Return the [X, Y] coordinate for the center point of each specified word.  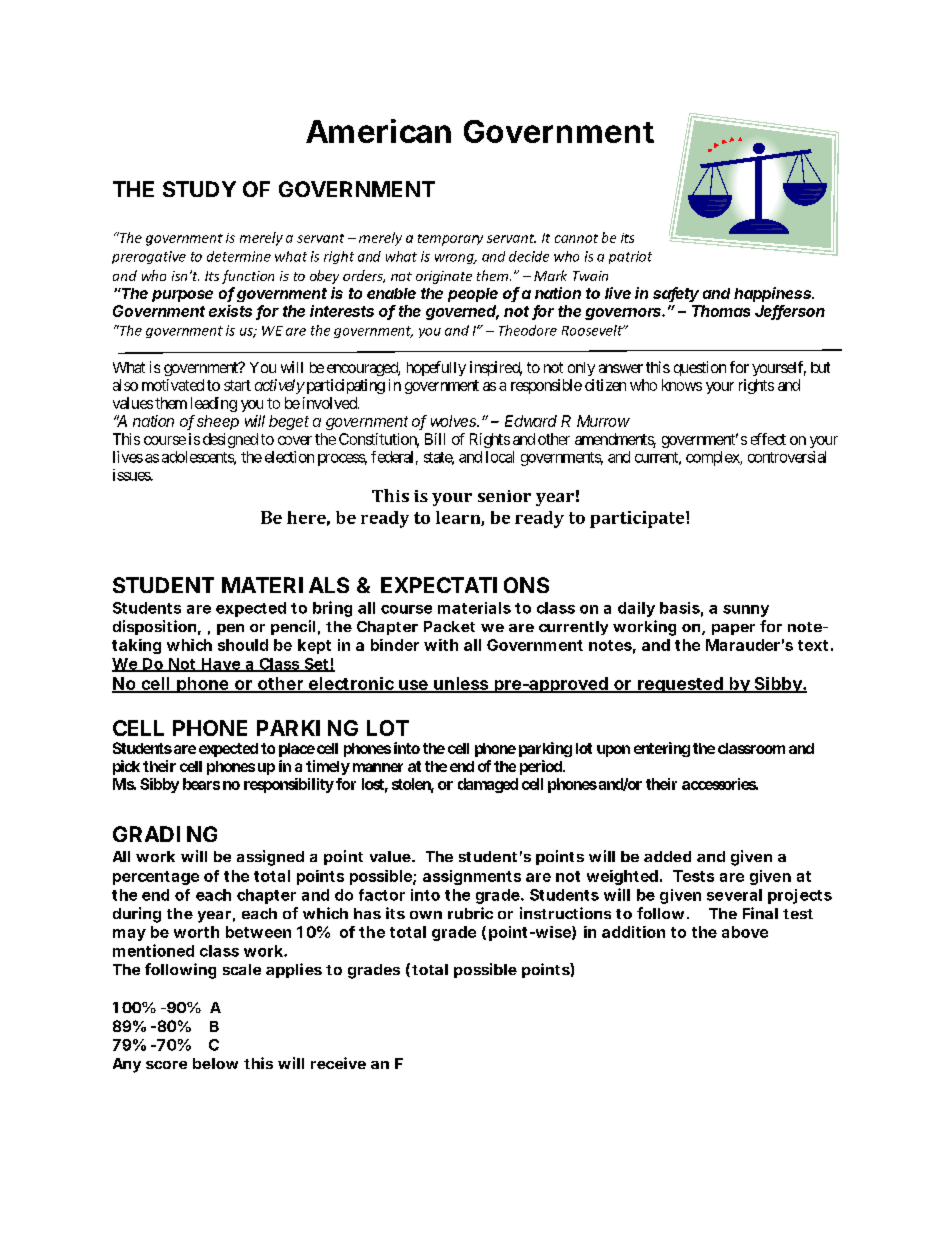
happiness [774, 294]
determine [239, 256]
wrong [455, 259]
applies [294, 970]
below [215, 1063]
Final [760, 913]
